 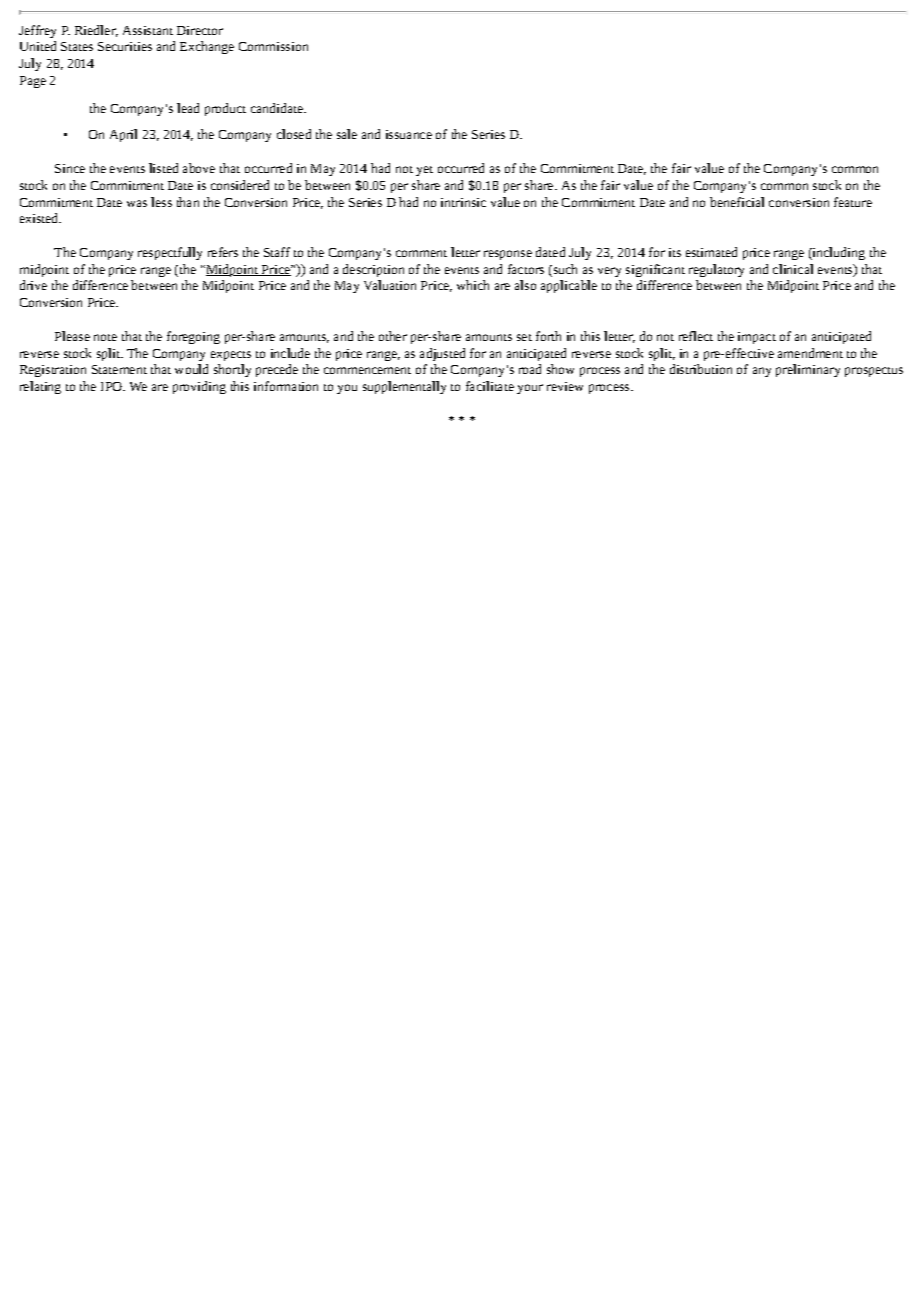 What do you see at coordinates (853, 202) in the screenshot?
I see `feature` at bounding box center [853, 202].
